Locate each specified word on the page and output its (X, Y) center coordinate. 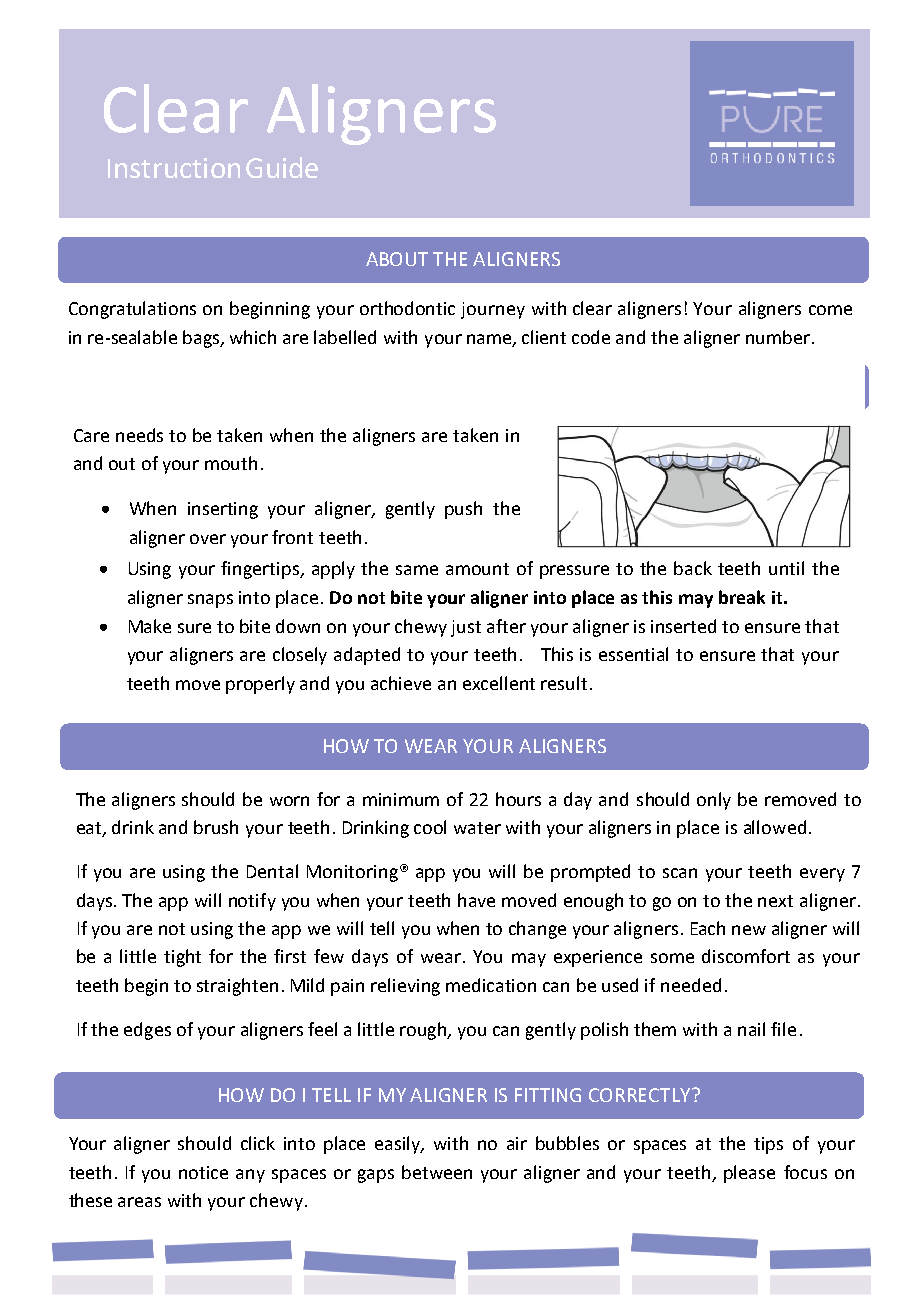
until (786, 568)
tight (182, 958)
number (778, 337)
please (749, 1174)
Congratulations (132, 310)
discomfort (746, 956)
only (714, 801)
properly (260, 685)
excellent (499, 683)
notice (203, 1172)
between (437, 1172)
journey (493, 310)
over (208, 539)
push (463, 510)
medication (491, 985)
